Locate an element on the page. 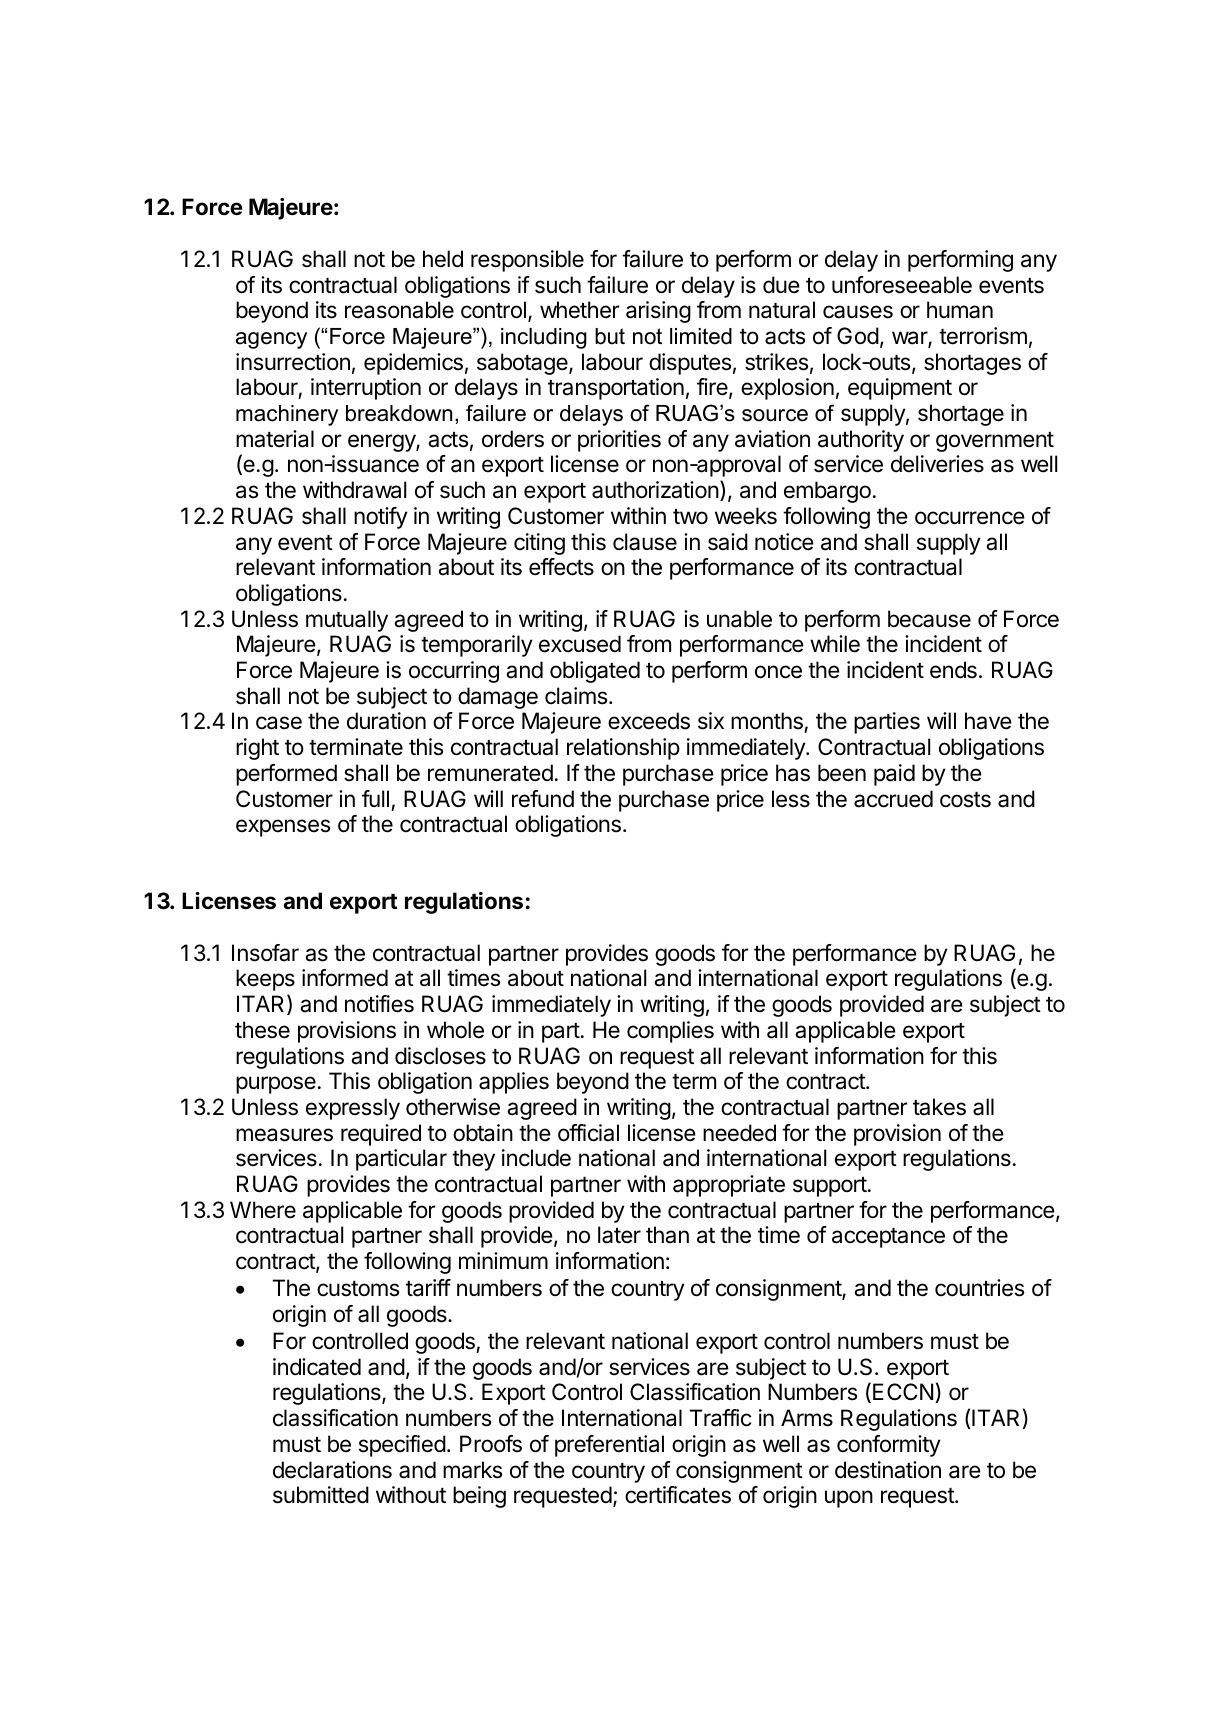 This document has height=1710, width=1209. preferential is located at coordinates (609, 1446).
